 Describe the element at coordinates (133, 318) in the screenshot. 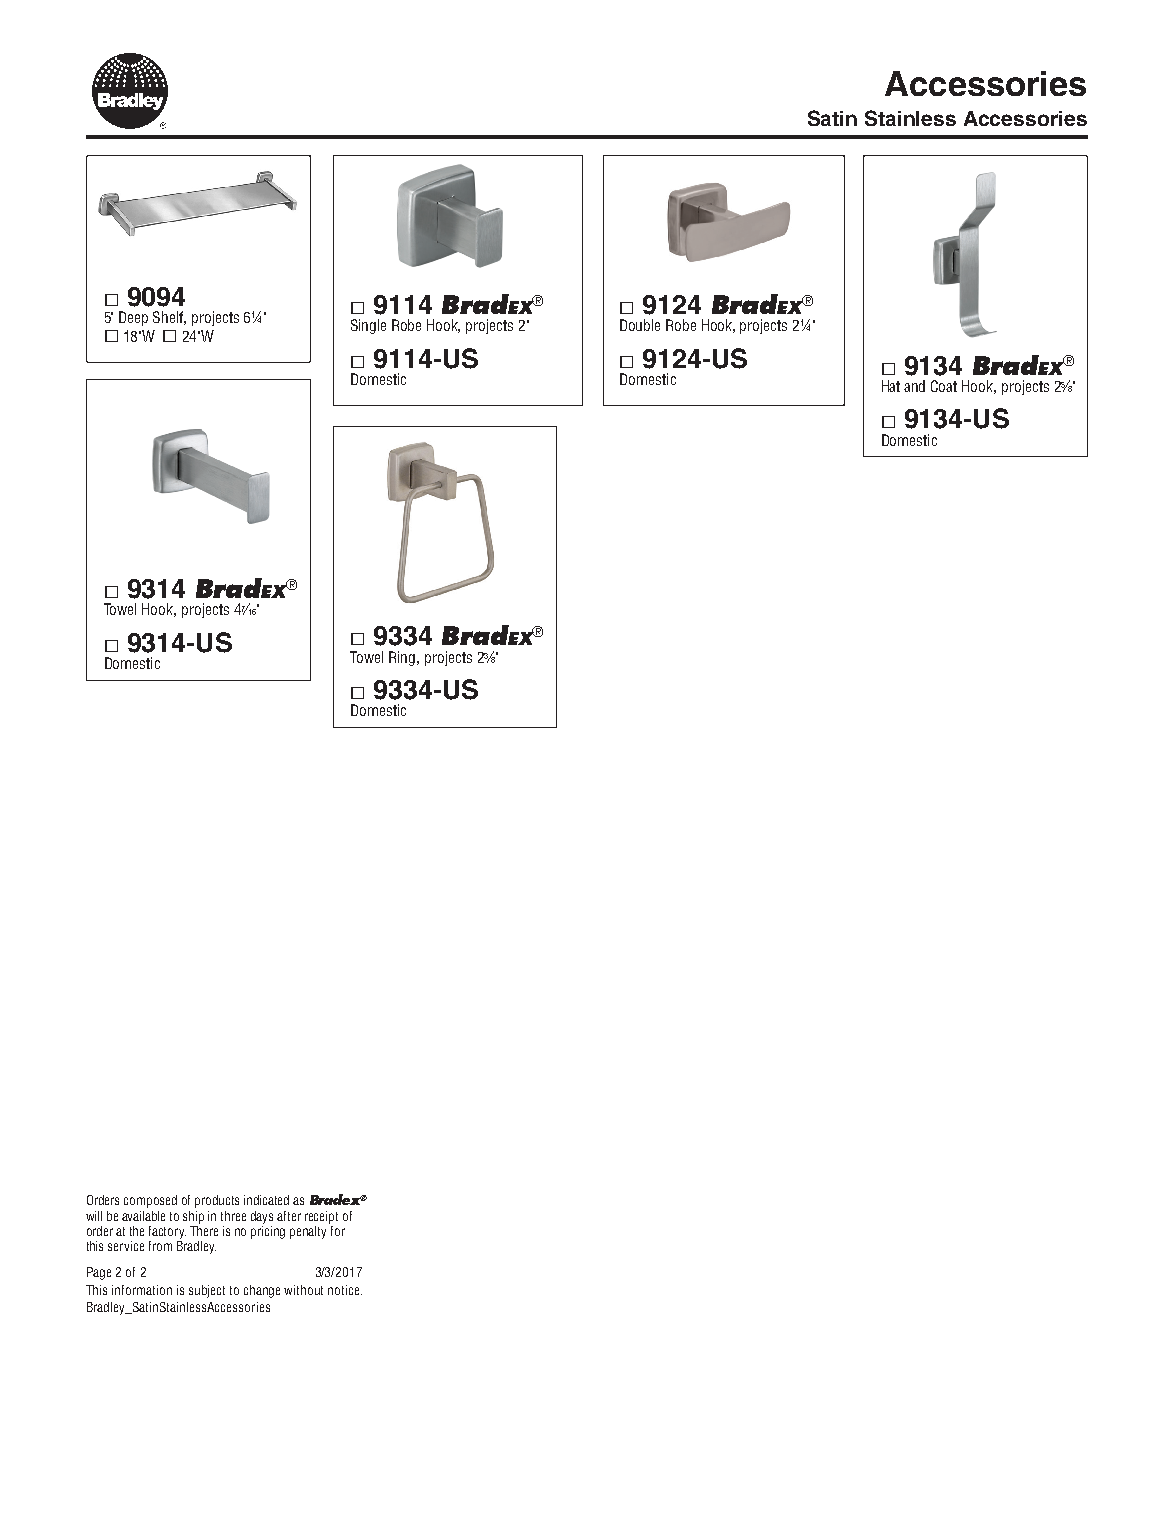

I see `Deep` at that location.
